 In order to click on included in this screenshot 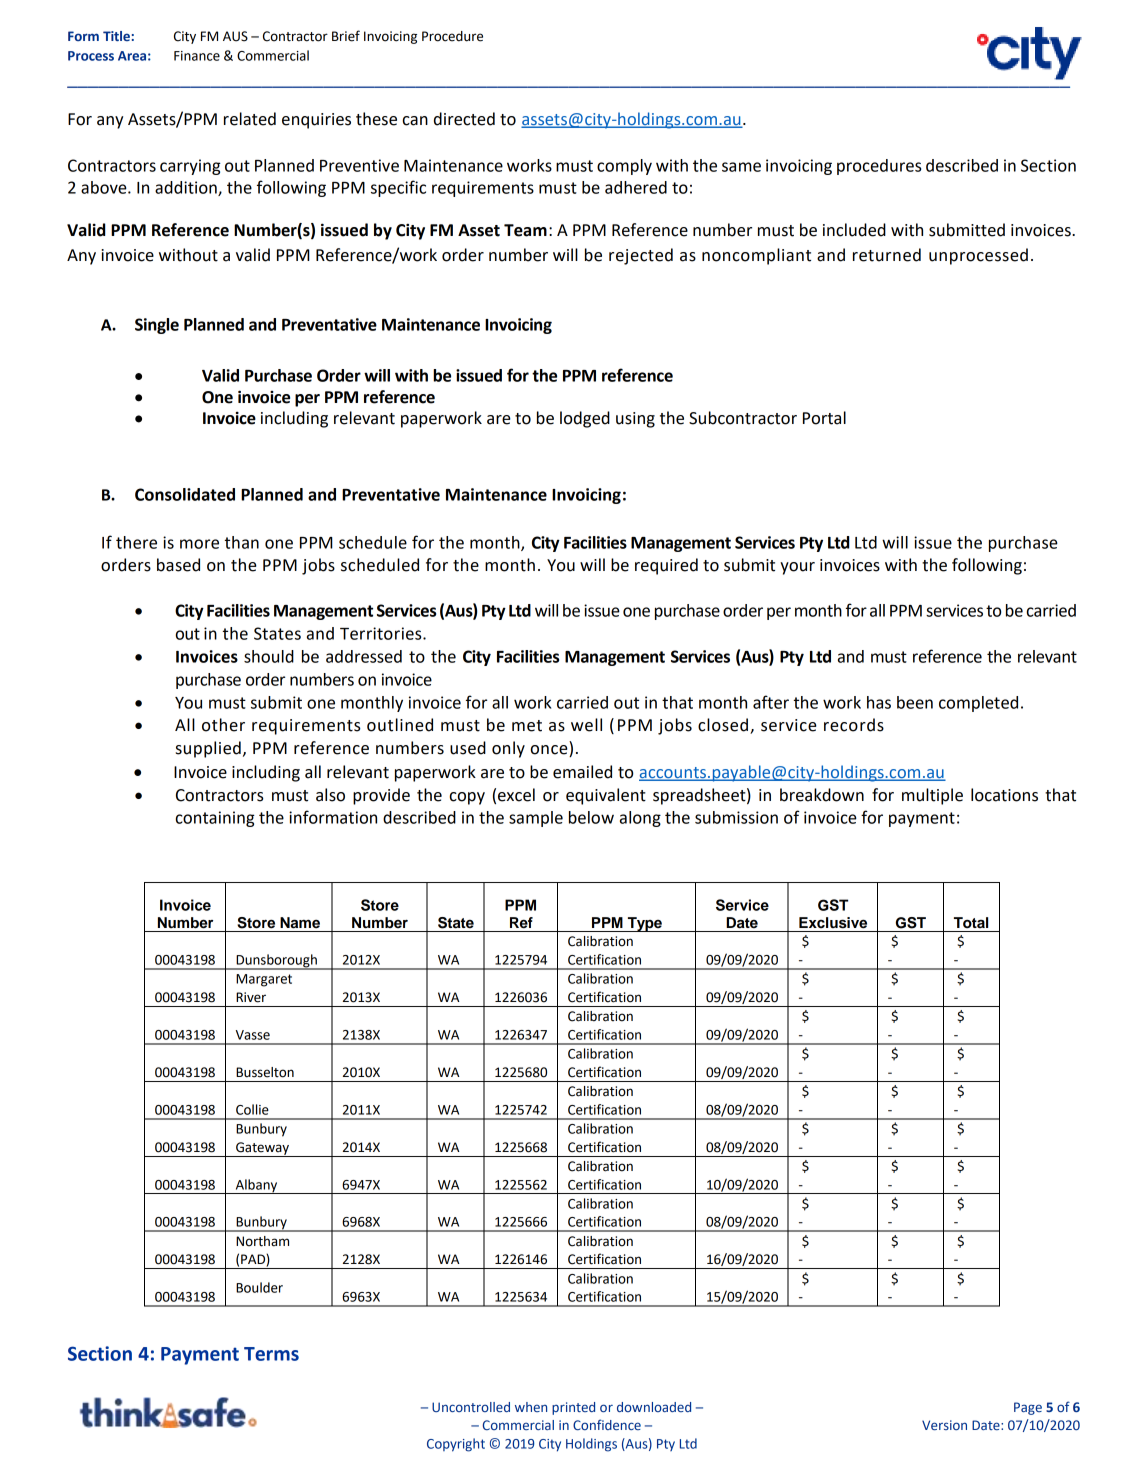, I will do `click(854, 230)`.
